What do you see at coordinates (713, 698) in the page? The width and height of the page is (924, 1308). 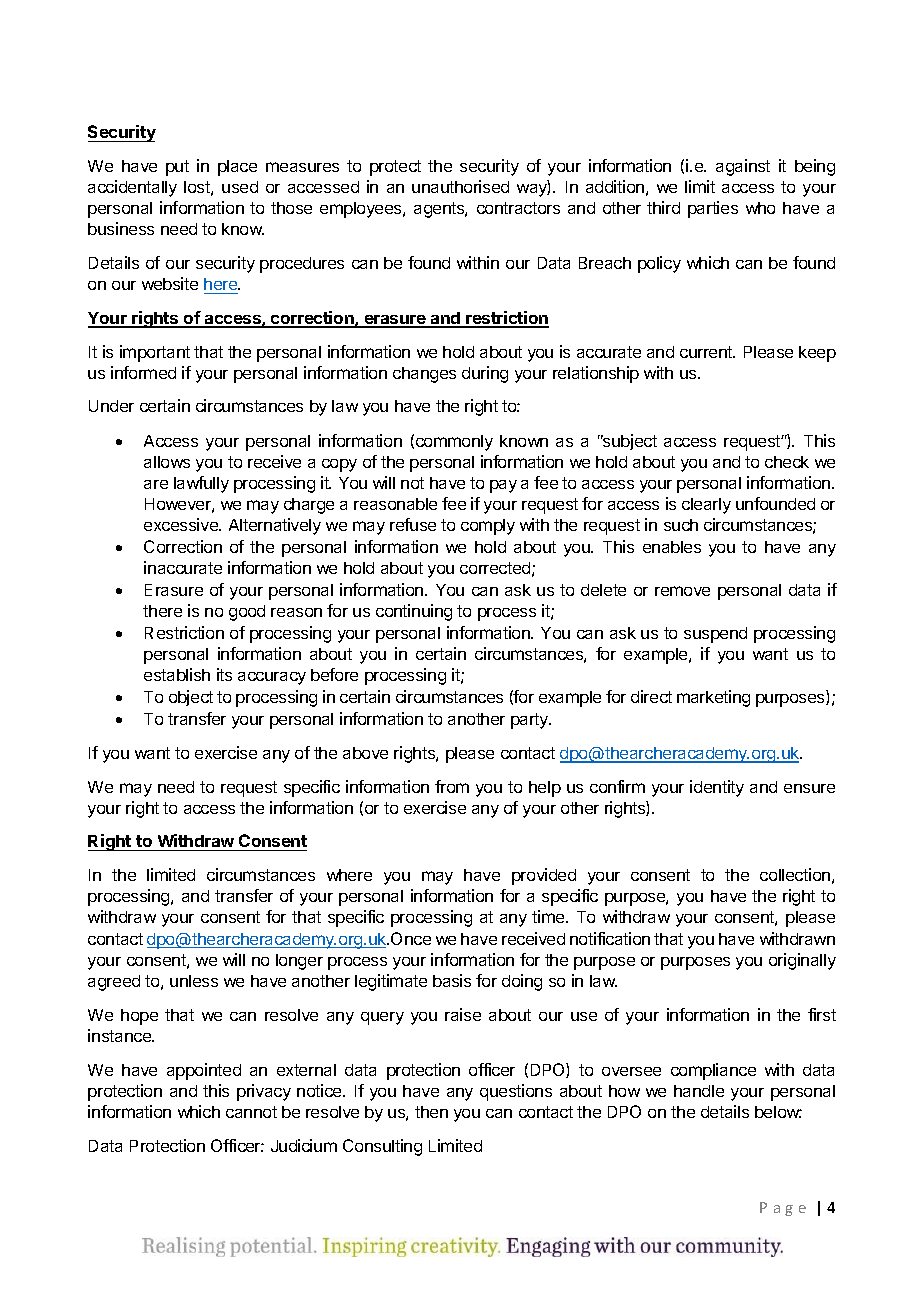 I see `marketing` at bounding box center [713, 698].
